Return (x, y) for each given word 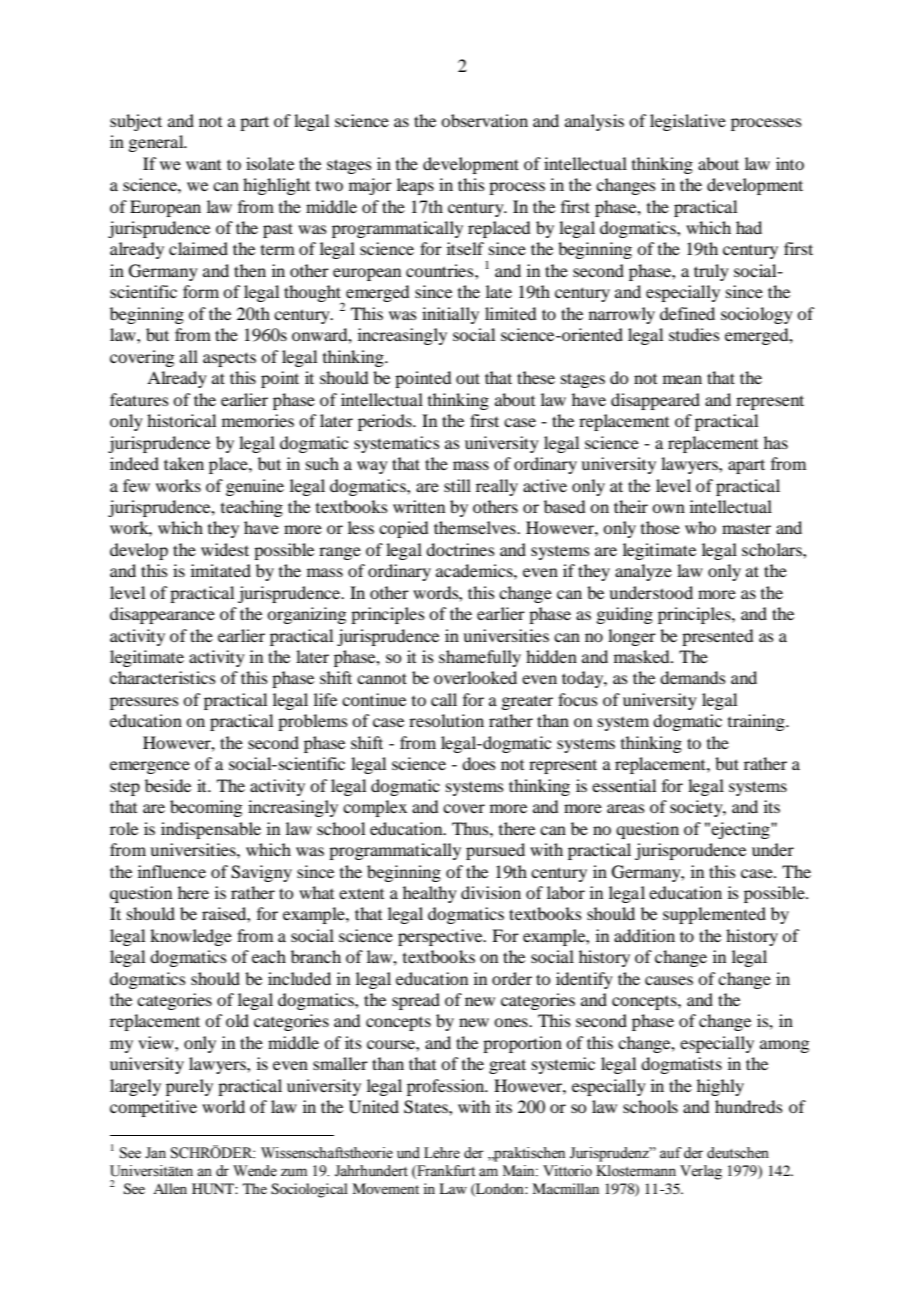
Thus (471, 828)
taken (184, 463)
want (203, 165)
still (457, 485)
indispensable (211, 830)
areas (626, 808)
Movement (385, 1188)
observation (484, 120)
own (668, 508)
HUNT (214, 1189)
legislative (688, 122)
